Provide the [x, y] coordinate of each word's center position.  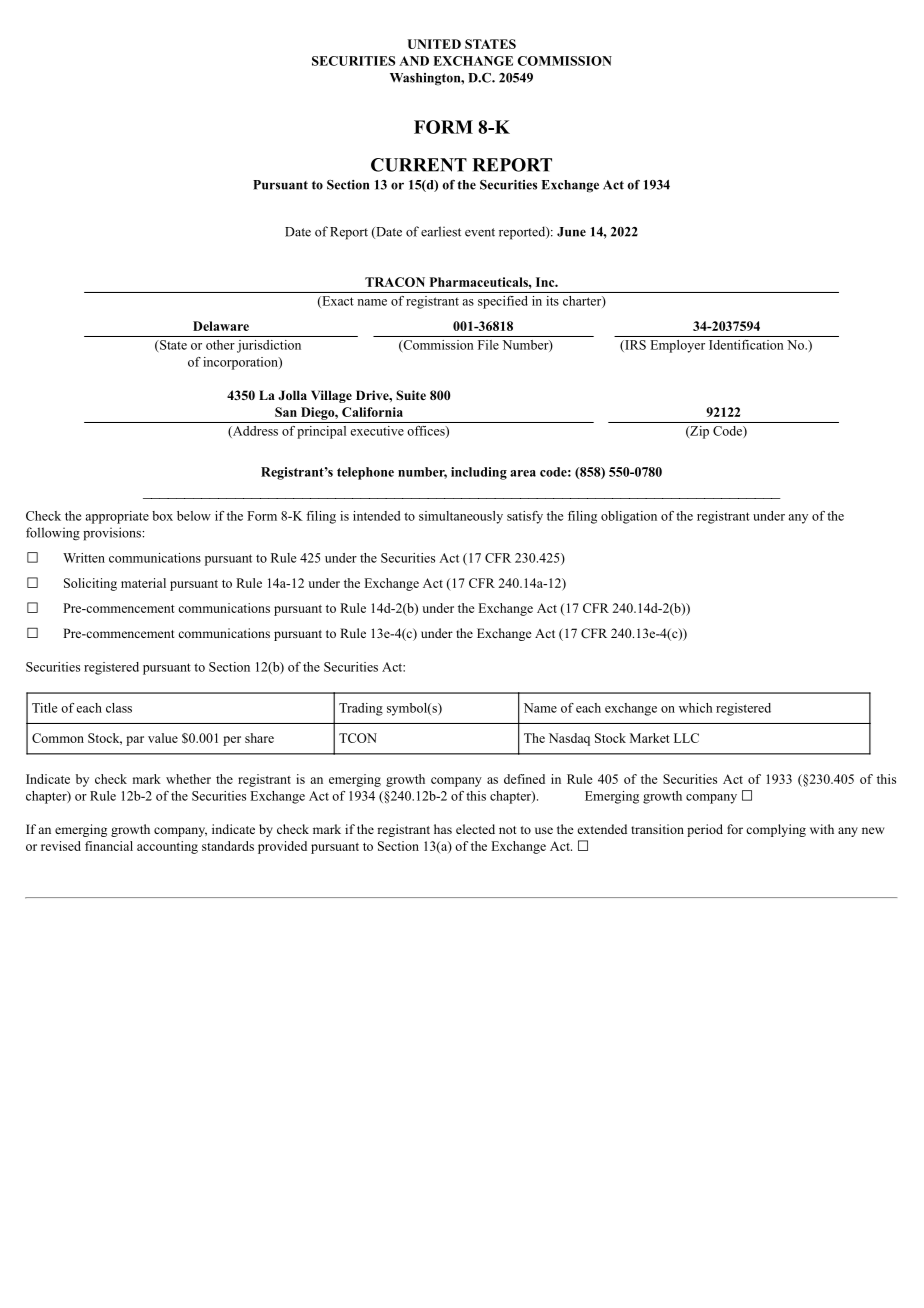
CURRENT [419, 165]
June [571, 232]
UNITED [434, 44]
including [479, 473]
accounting [167, 847]
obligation [629, 517]
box [162, 516]
